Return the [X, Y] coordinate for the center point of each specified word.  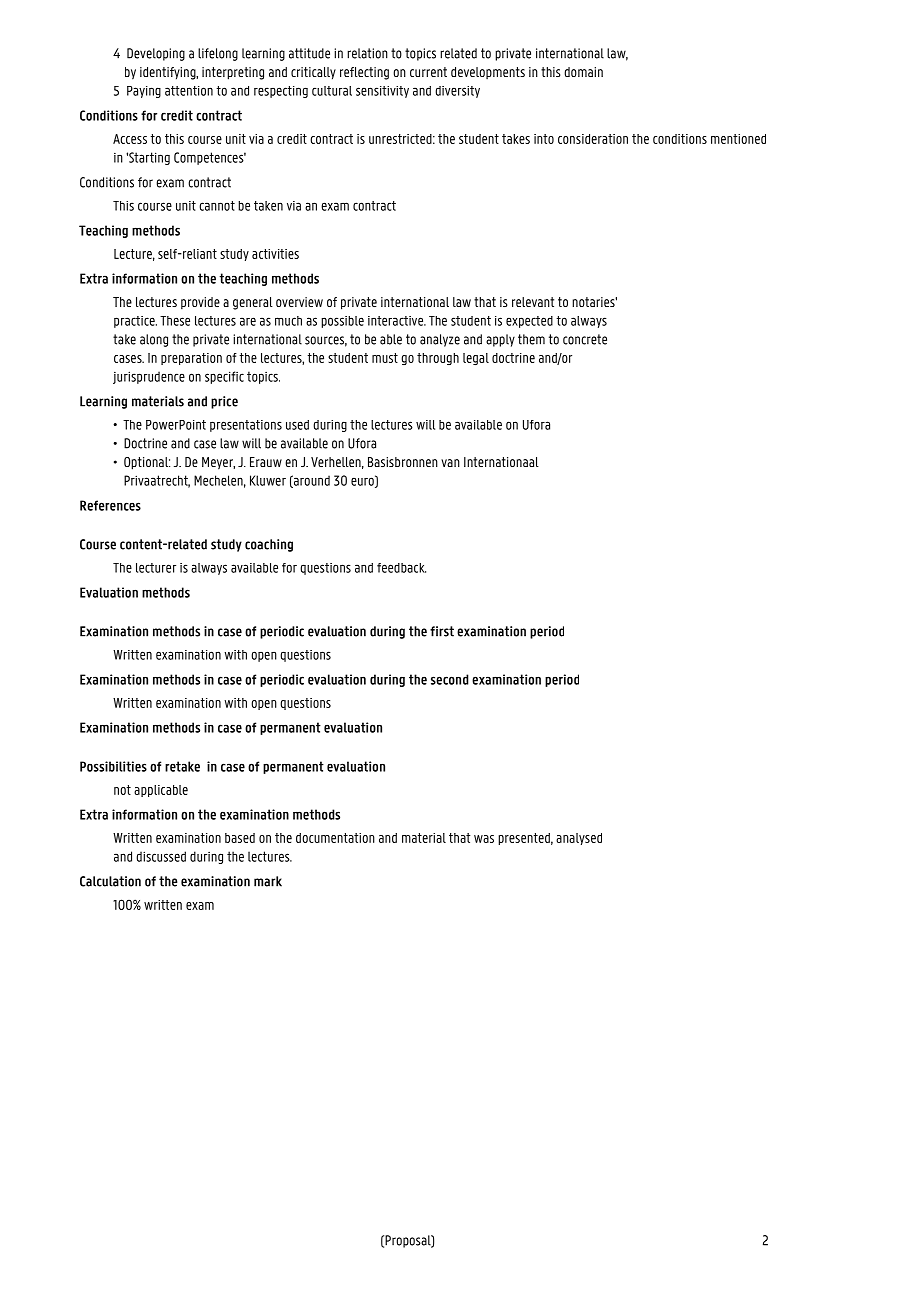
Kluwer [268, 480]
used [297, 425]
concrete [585, 339]
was [484, 839]
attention [189, 91]
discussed [161, 856]
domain [583, 72]
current [428, 72]
